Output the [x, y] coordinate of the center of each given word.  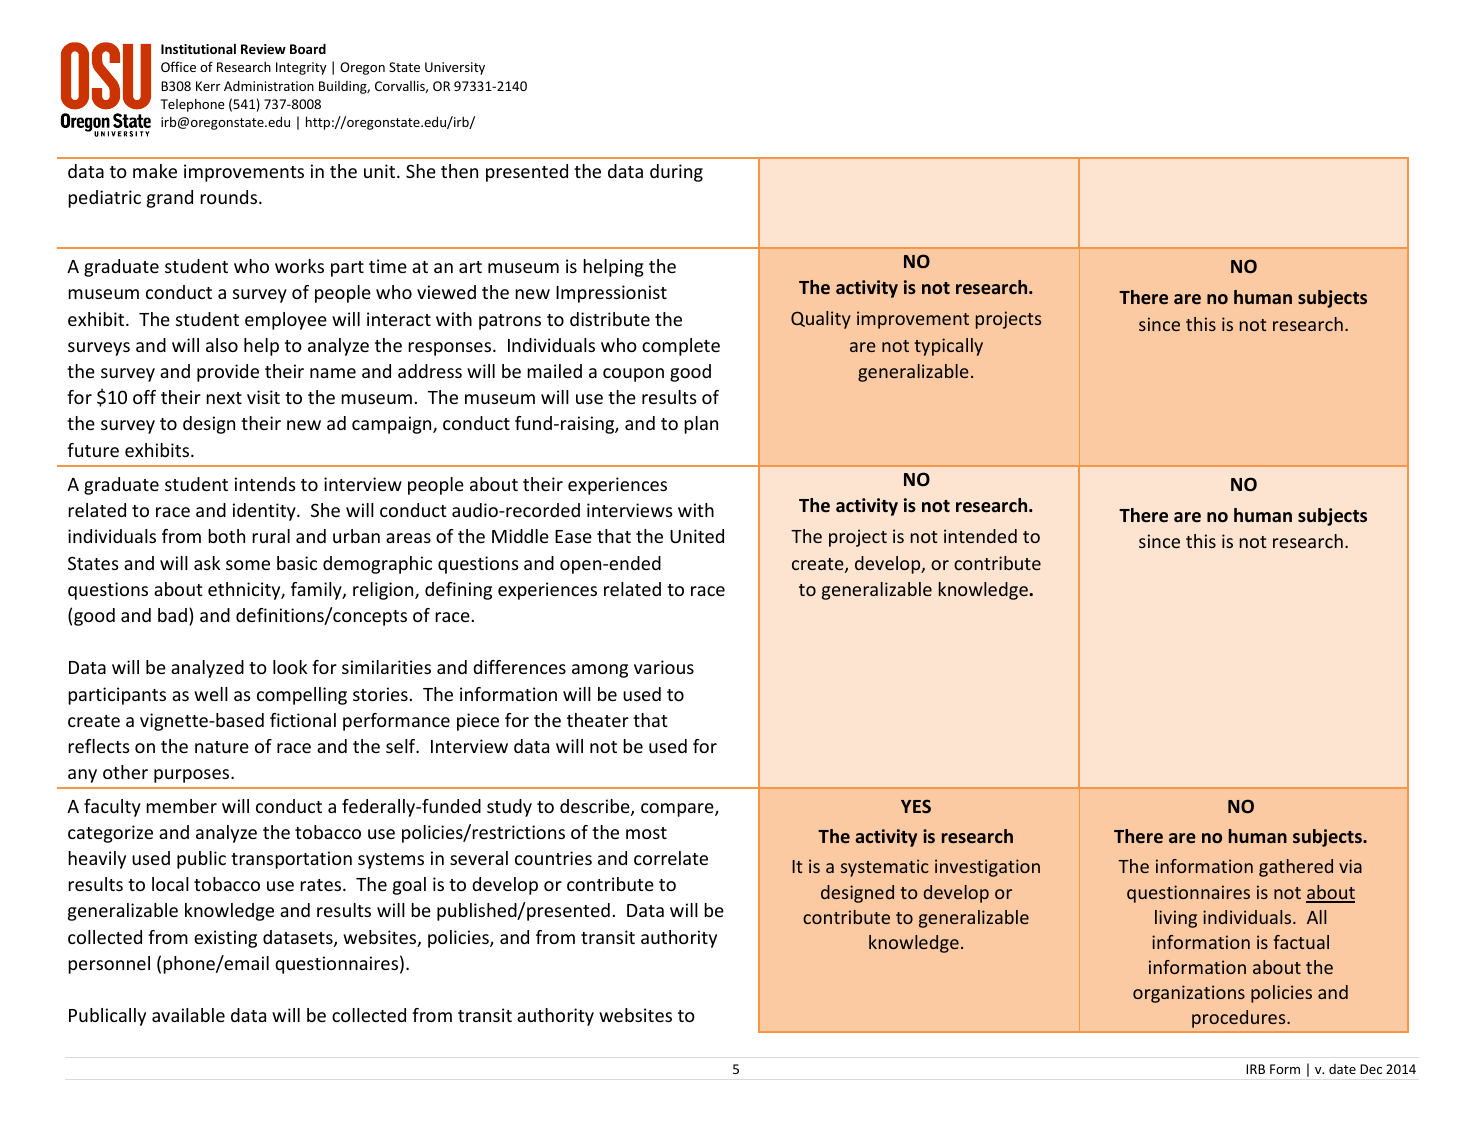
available [188, 1015]
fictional [303, 720]
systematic [885, 868]
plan [701, 425]
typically [948, 347]
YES [916, 806]
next [224, 398]
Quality [821, 320]
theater [598, 720]
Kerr [208, 86]
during [676, 173]
